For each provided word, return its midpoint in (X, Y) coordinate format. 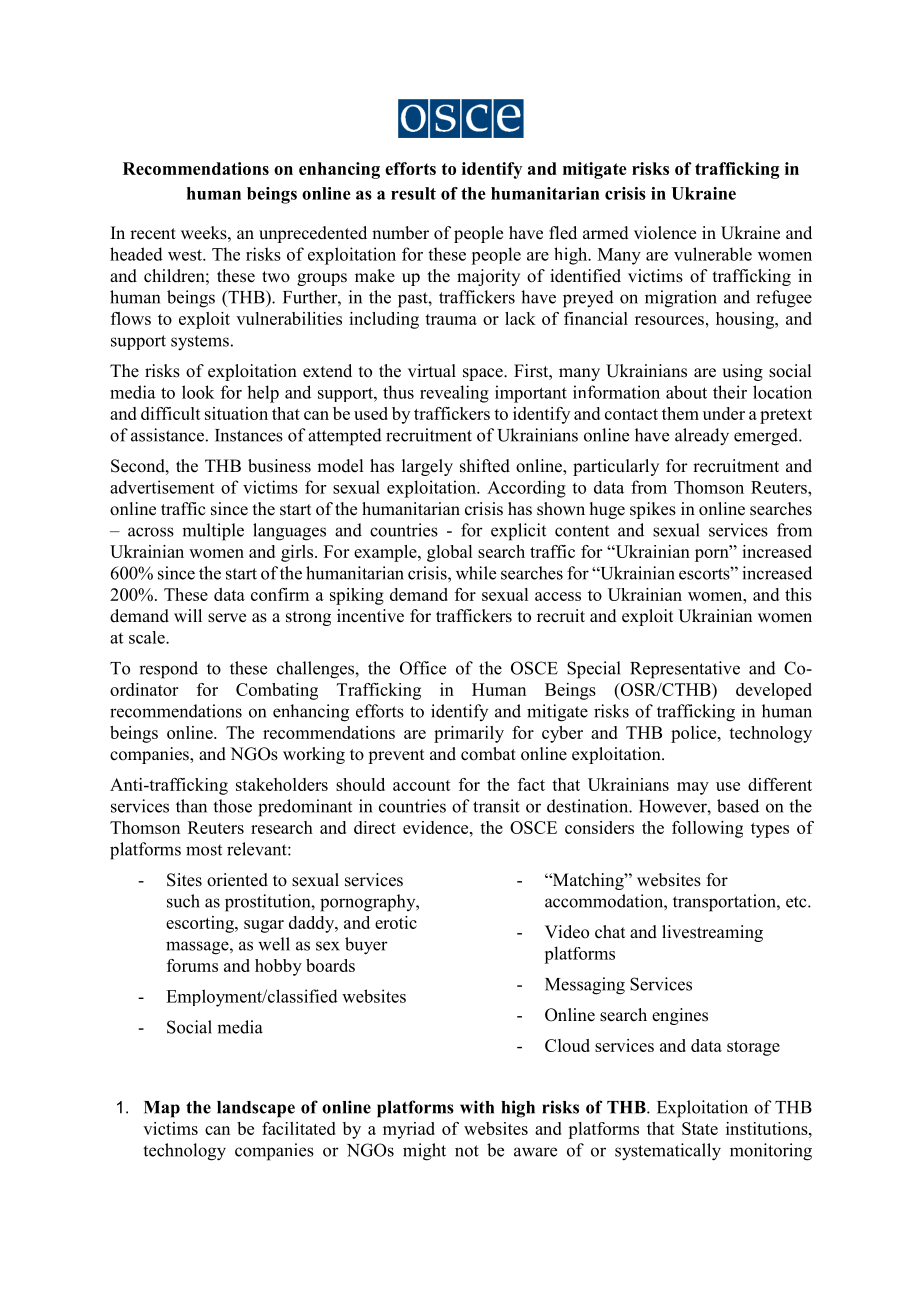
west (186, 255)
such (183, 901)
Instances (249, 435)
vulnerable (713, 254)
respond (168, 670)
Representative (685, 670)
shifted (485, 466)
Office (423, 668)
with (477, 1107)
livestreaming (712, 933)
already (702, 437)
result (413, 193)
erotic (396, 922)
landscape (256, 1109)
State (700, 1128)
